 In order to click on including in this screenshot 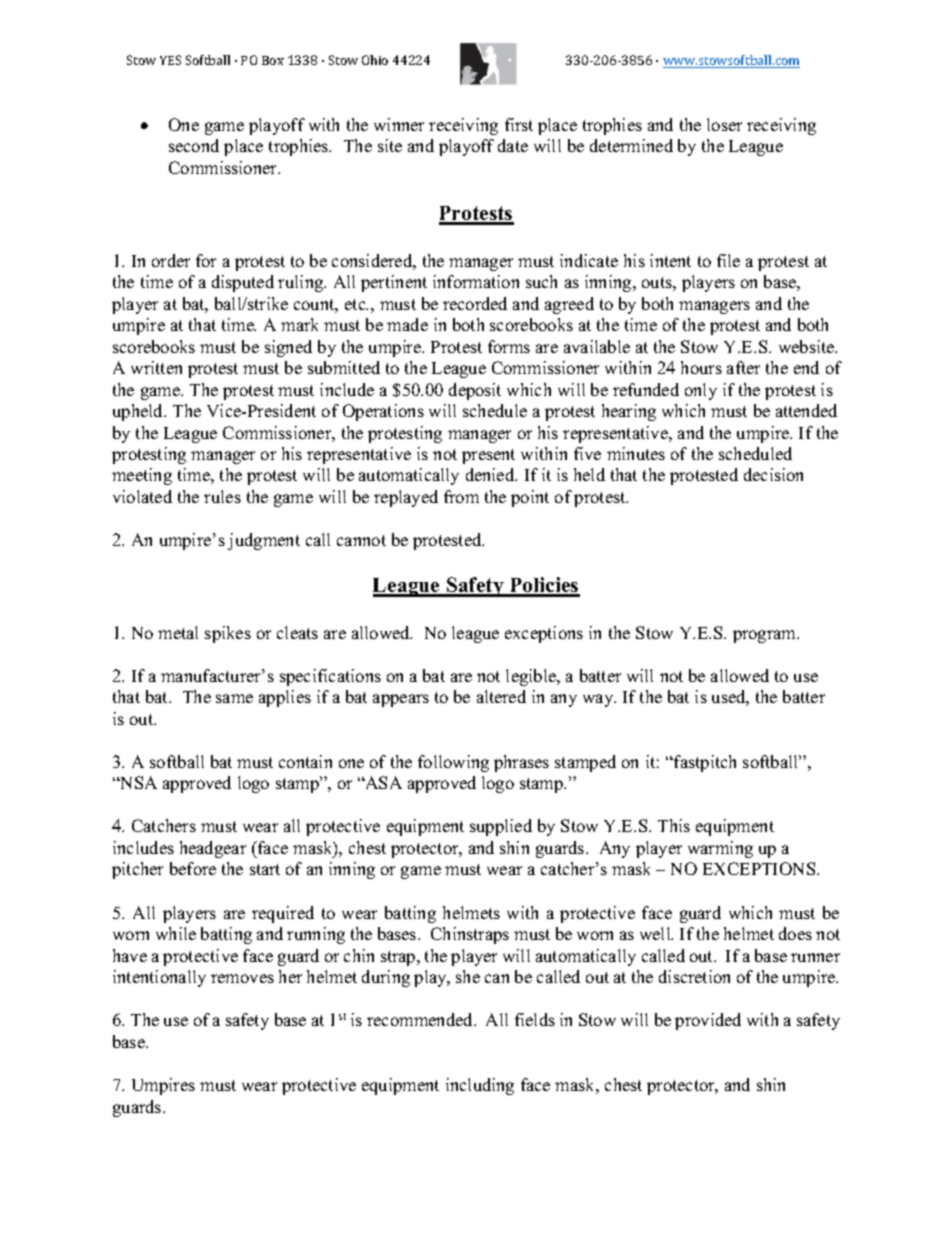, I will do `click(480, 1086)`.
